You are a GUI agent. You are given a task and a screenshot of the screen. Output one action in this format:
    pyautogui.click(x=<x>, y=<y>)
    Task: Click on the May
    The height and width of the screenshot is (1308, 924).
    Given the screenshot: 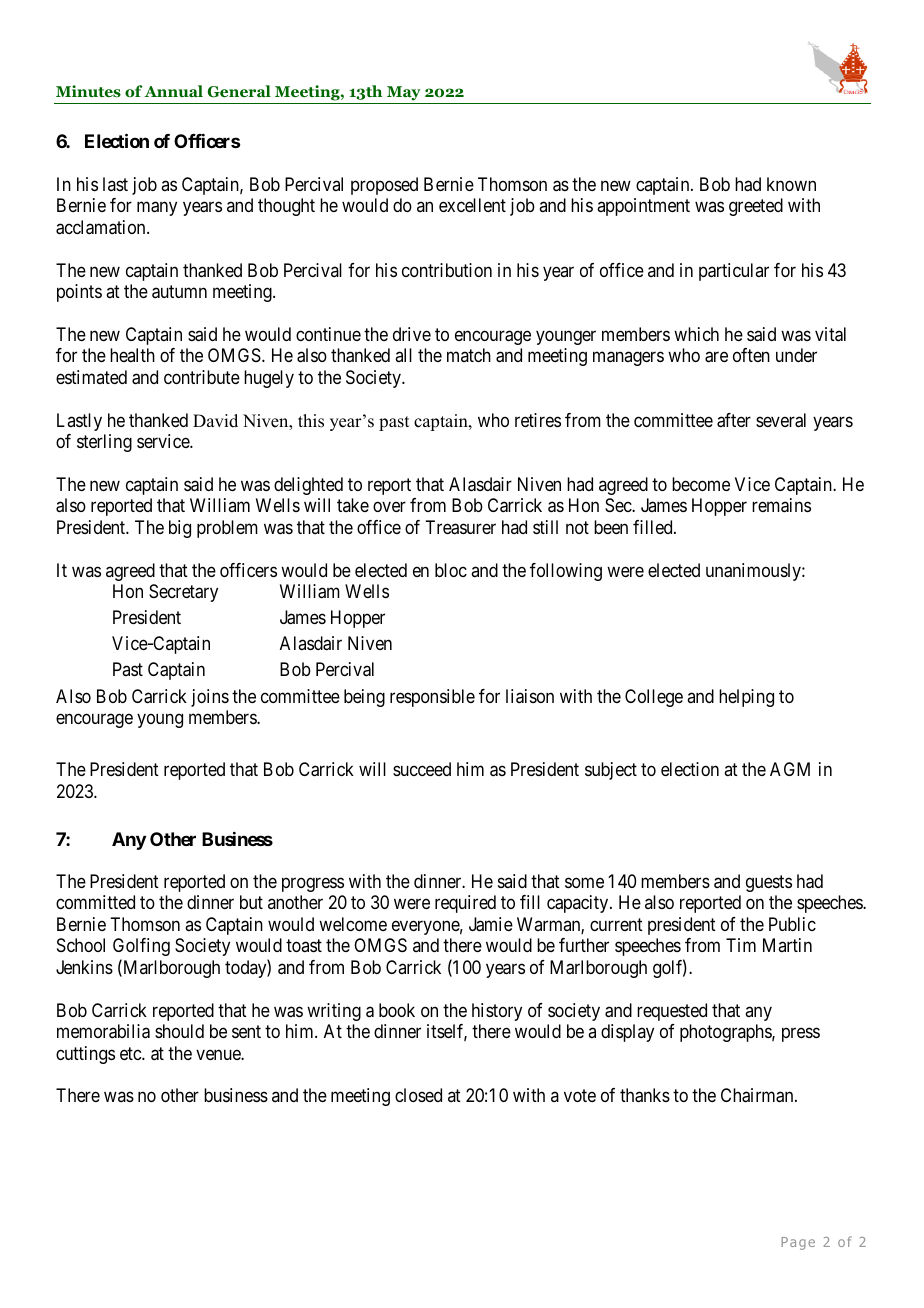 What is the action you would take?
    pyautogui.click(x=404, y=95)
